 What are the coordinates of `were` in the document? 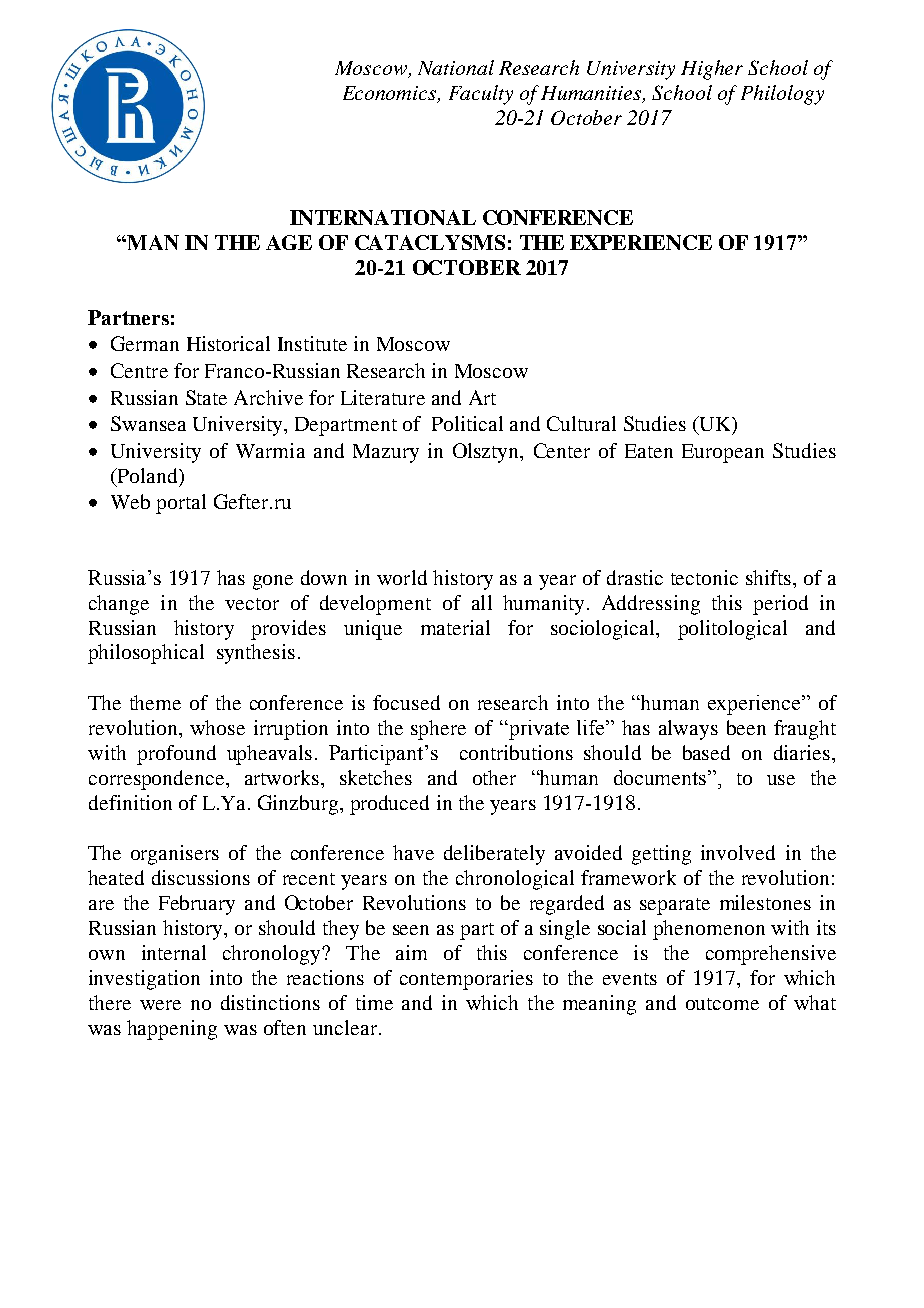 It's located at (160, 1005).
